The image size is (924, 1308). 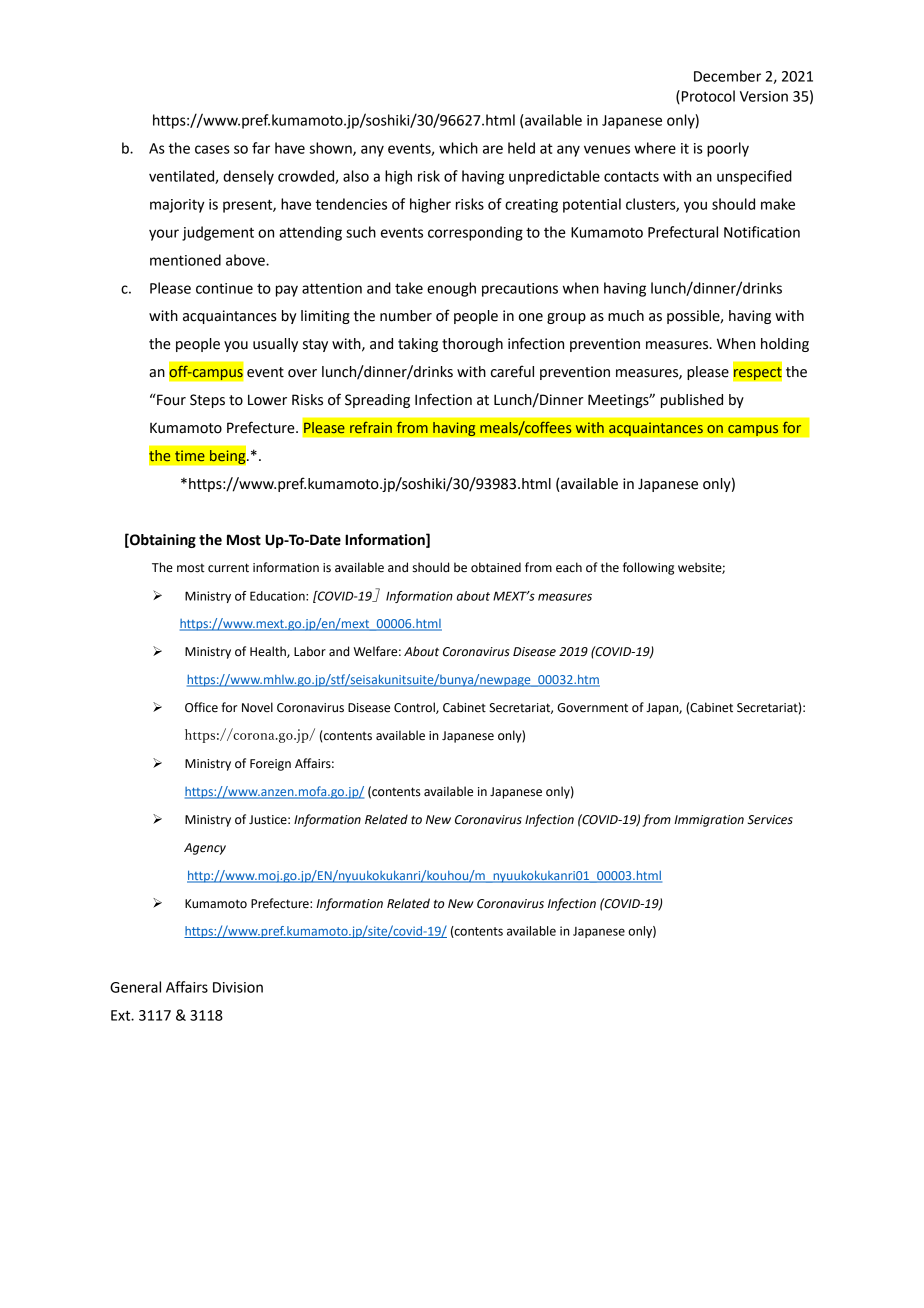 I want to click on Protocol, so click(x=708, y=96).
